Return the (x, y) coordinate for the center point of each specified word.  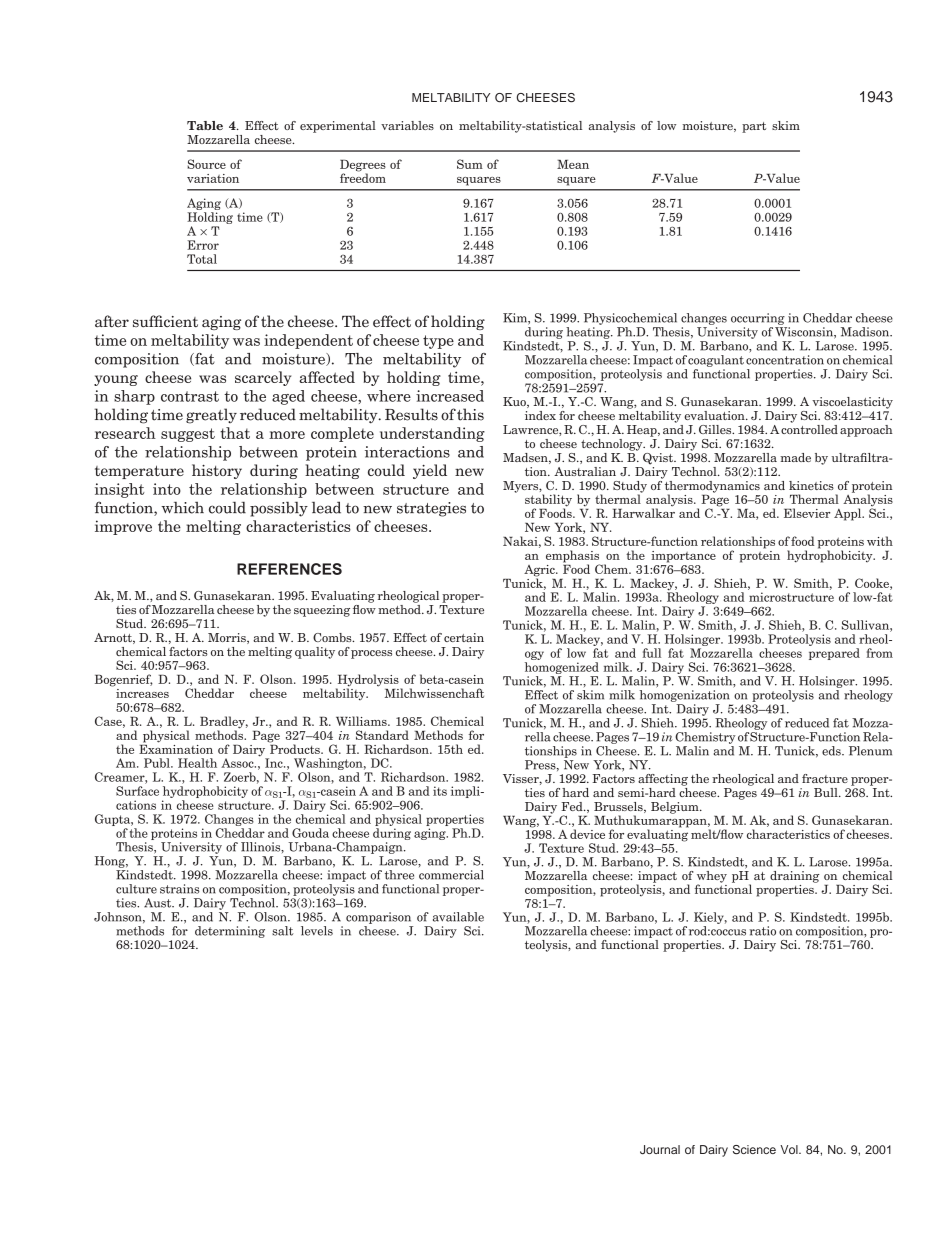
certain (464, 637)
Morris (228, 638)
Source (206, 164)
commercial (451, 875)
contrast (190, 396)
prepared (834, 654)
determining (230, 932)
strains (180, 889)
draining (795, 877)
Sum (470, 164)
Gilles (716, 429)
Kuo (515, 402)
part (754, 127)
